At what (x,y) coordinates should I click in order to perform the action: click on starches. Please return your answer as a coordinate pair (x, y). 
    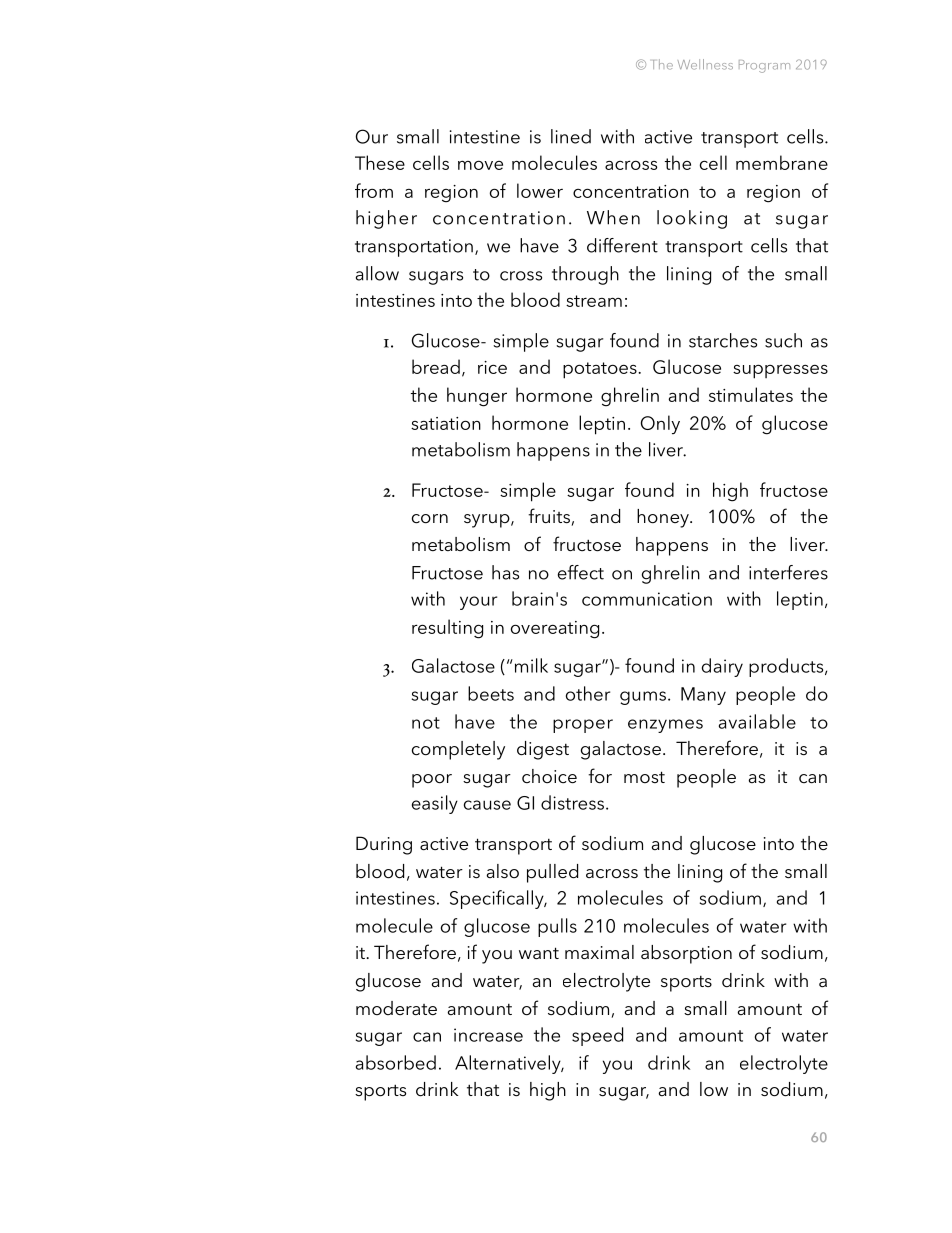
    Looking at the image, I should click on (723, 340).
